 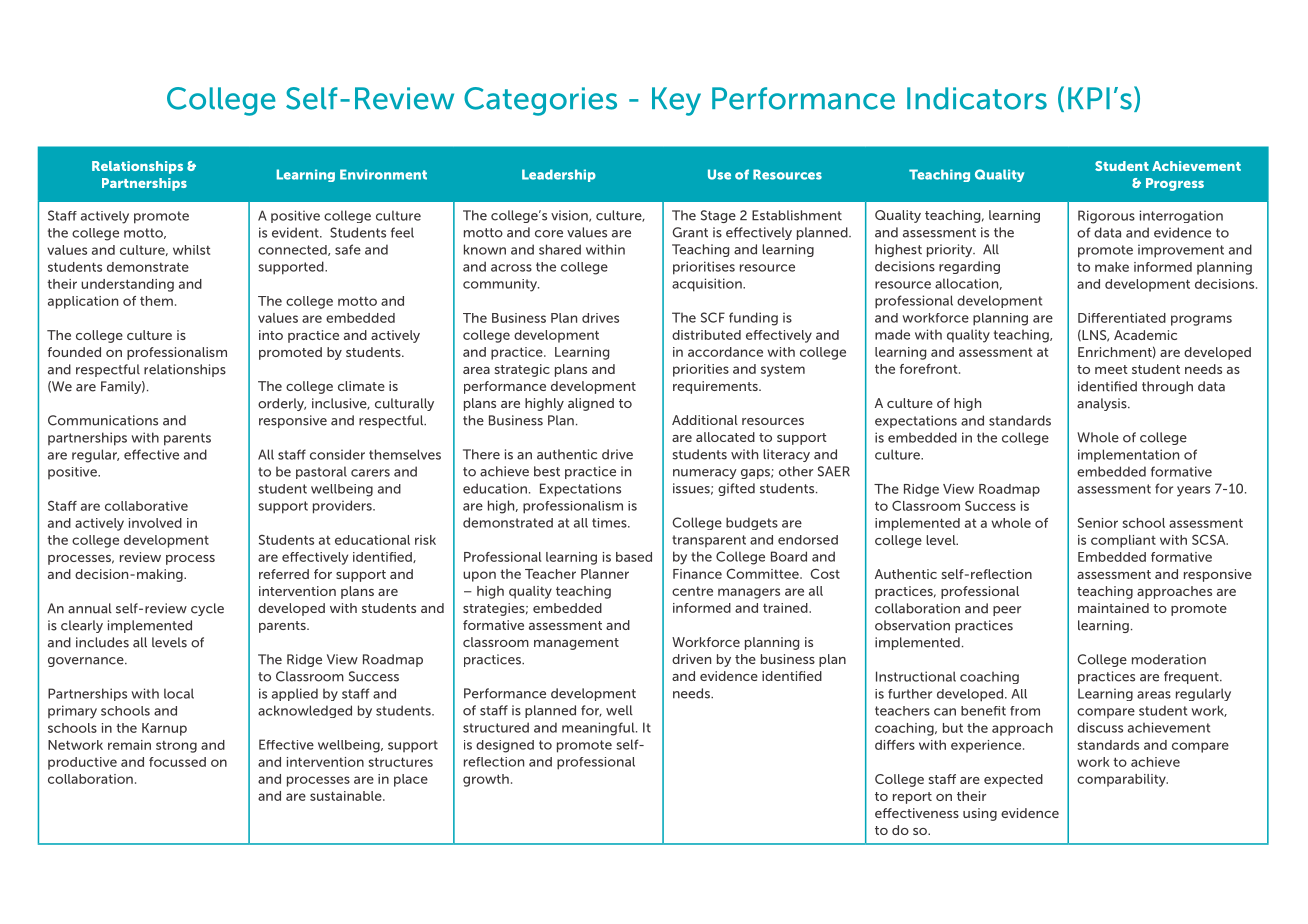 What do you see at coordinates (1123, 541) in the screenshot?
I see `compliant` at bounding box center [1123, 541].
